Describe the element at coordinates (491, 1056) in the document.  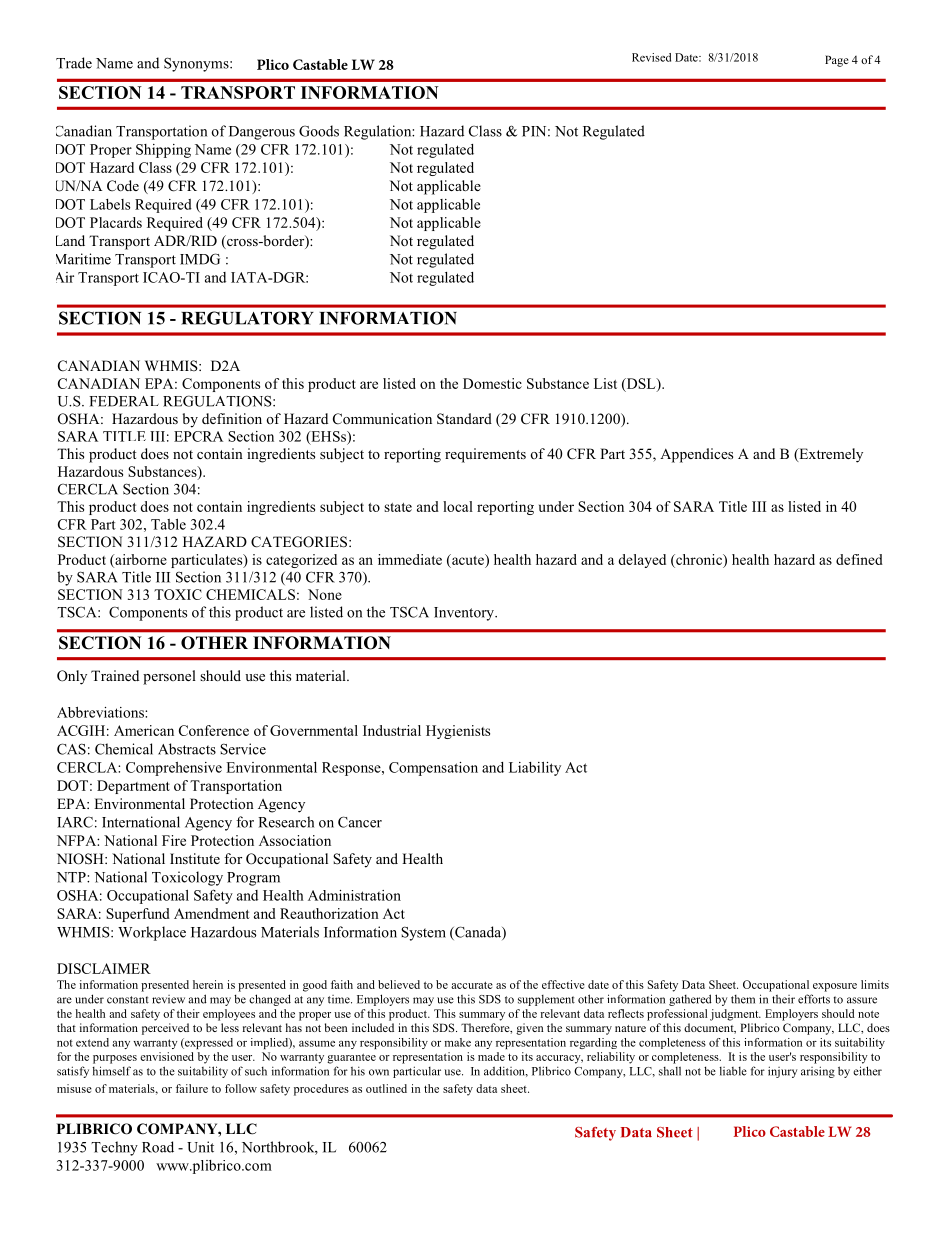
I see `made` at that location.
